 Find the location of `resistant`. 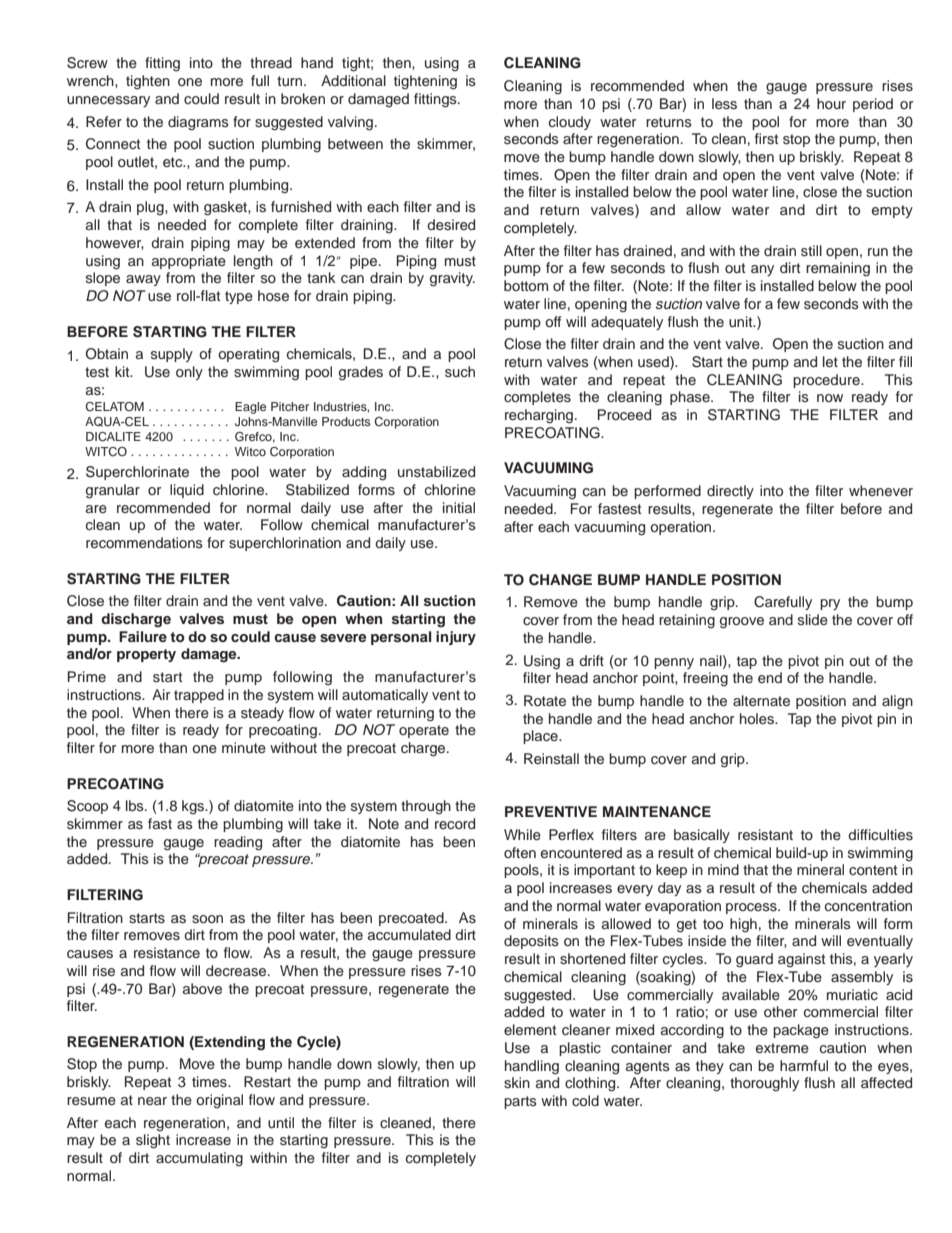

resistant is located at coordinates (765, 835).
